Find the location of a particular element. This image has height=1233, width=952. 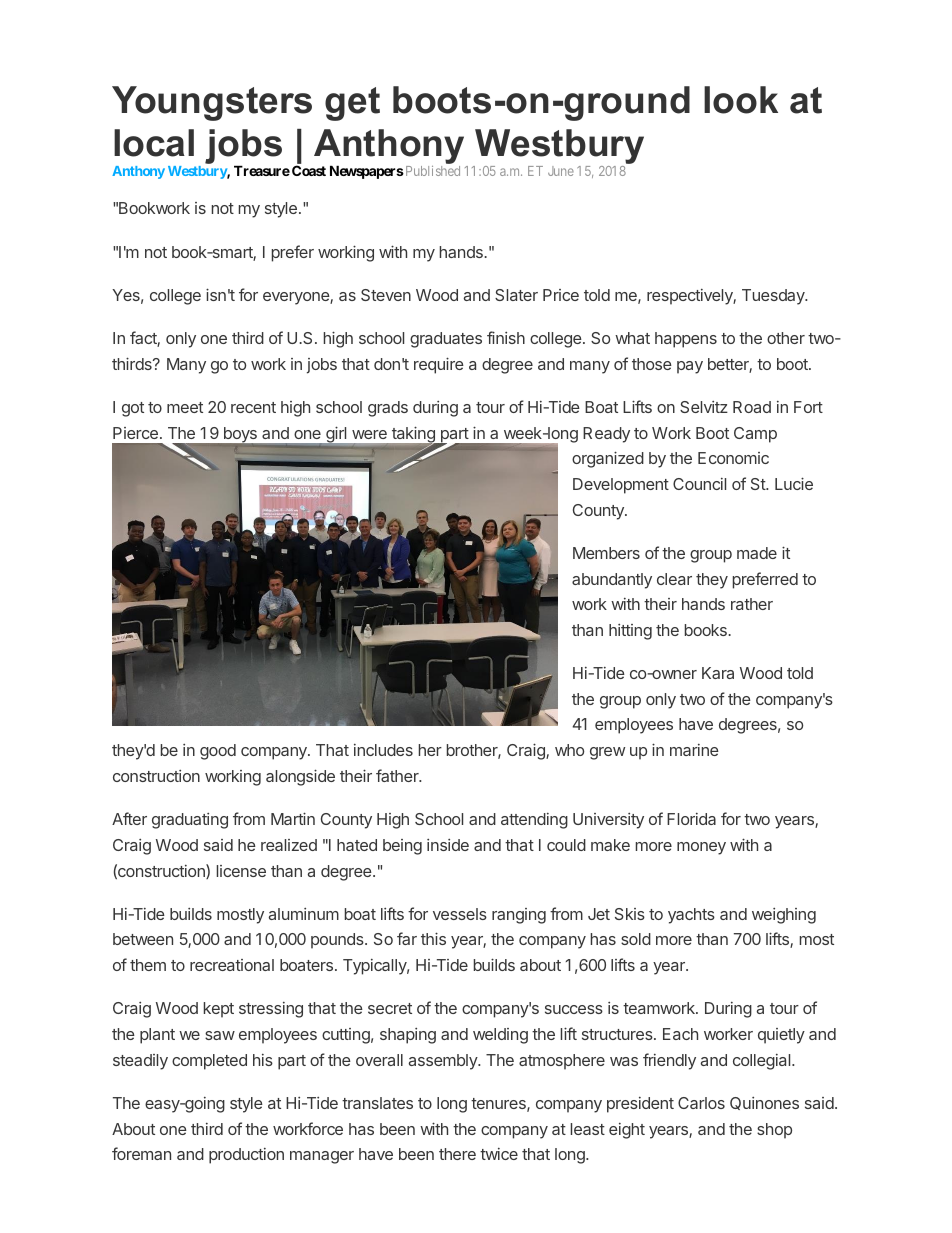

there is located at coordinates (457, 1154).
